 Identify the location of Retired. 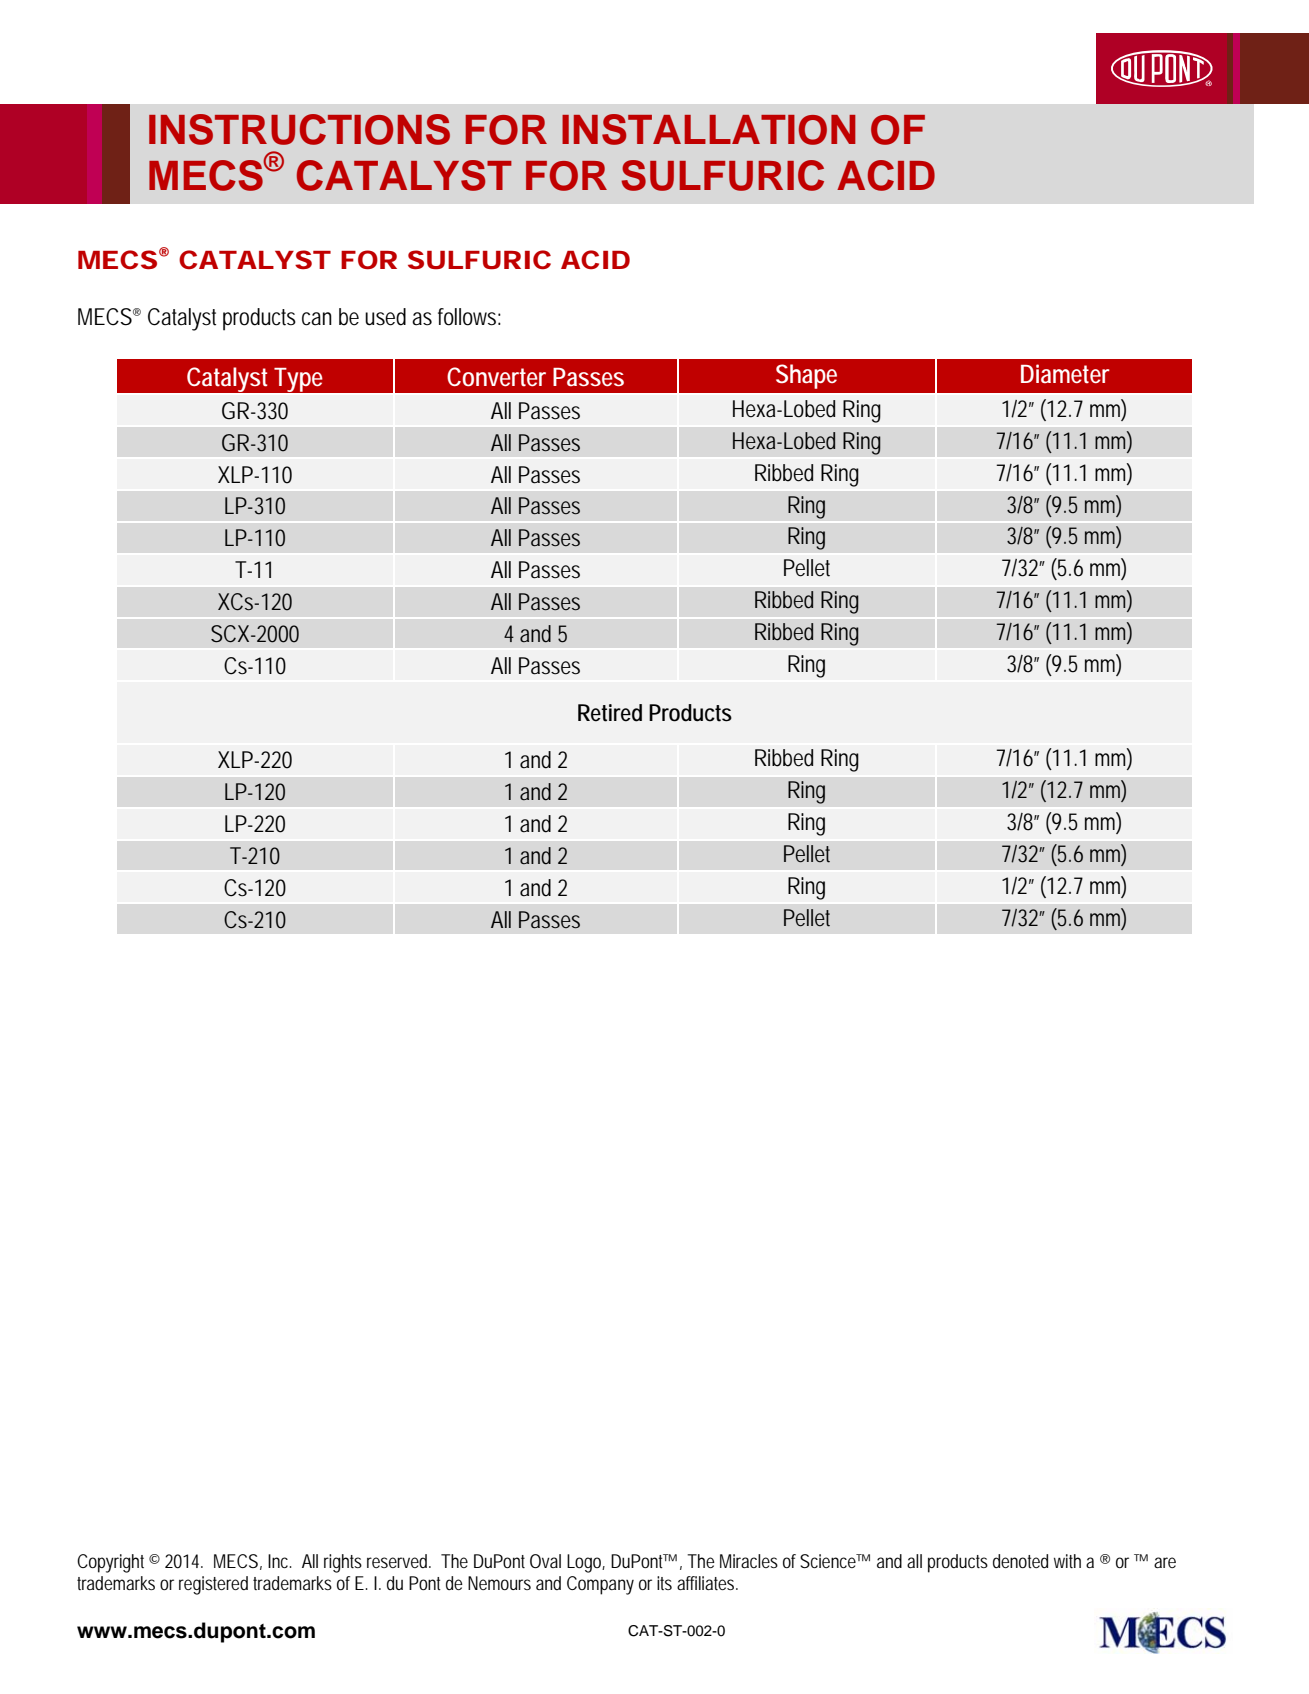
(610, 713).
